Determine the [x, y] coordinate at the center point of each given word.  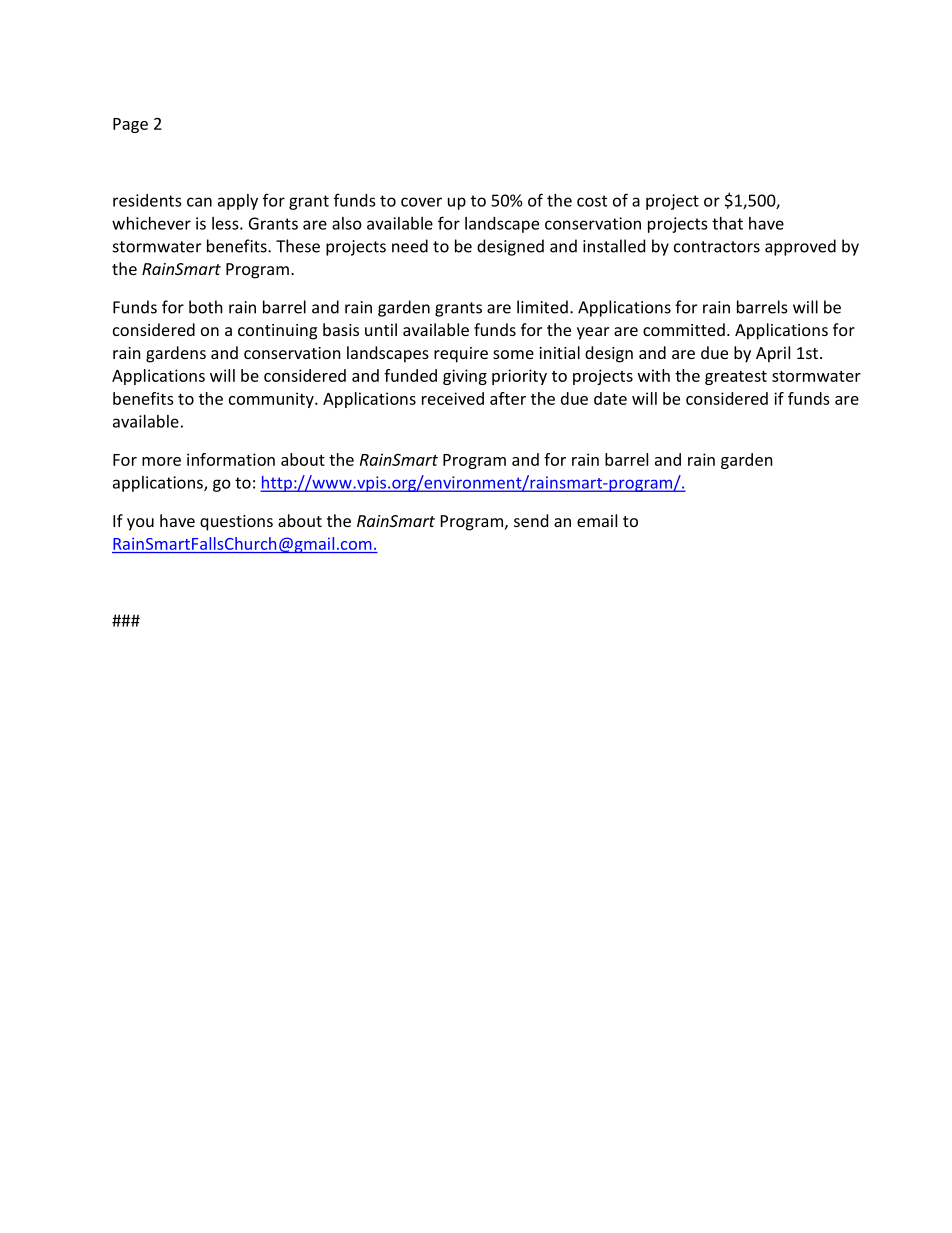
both [206, 307]
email [597, 520]
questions [236, 523]
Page [130, 125]
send [531, 520]
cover [421, 202]
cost [592, 201]
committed [684, 329]
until [381, 329]
